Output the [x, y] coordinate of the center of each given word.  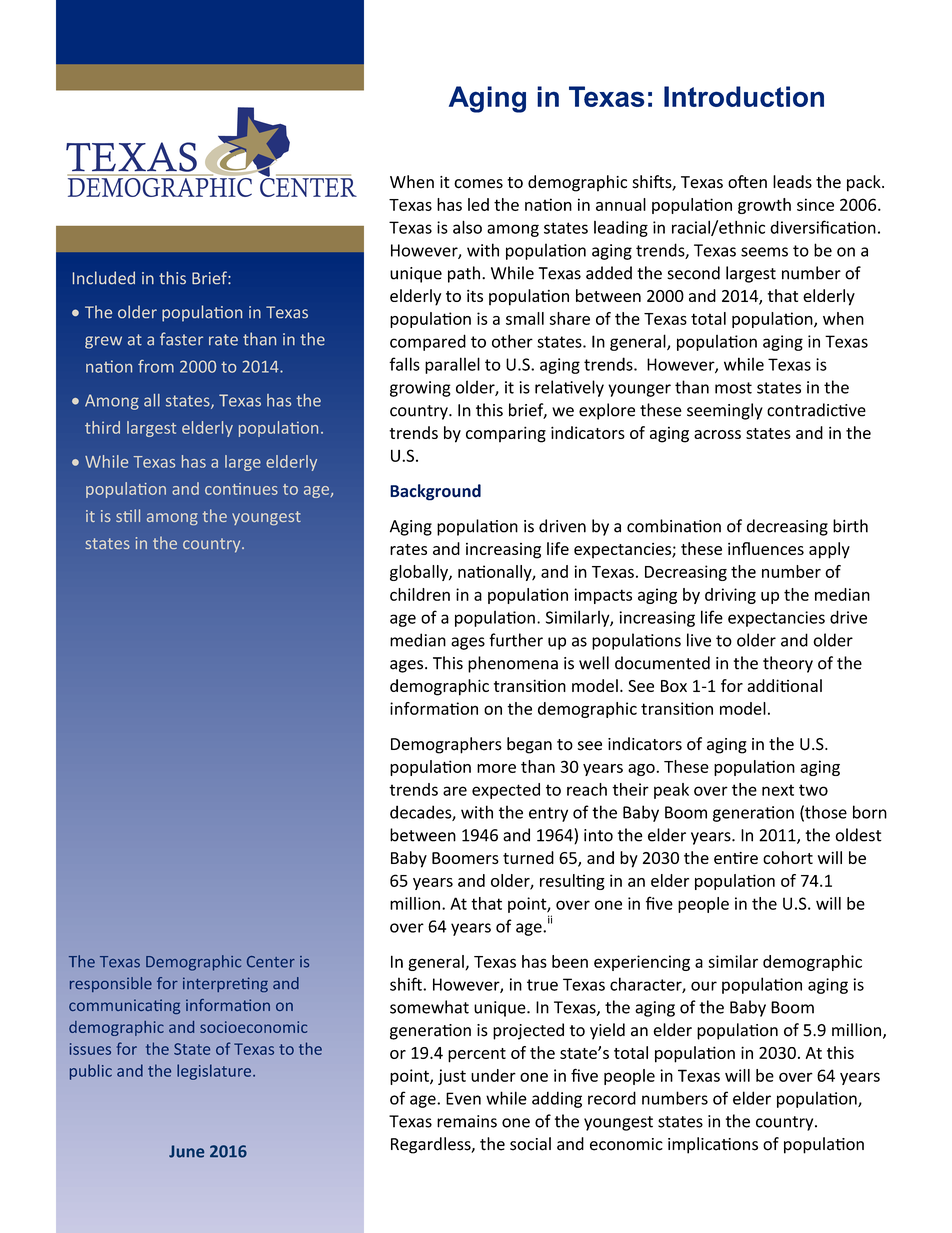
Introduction [744, 96]
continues [241, 489]
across [717, 434]
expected [506, 791]
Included [104, 277]
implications [713, 1145]
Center [271, 962]
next [778, 790]
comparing [506, 434]
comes [478, 184]
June [186, 1151]
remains [467, 1121]
